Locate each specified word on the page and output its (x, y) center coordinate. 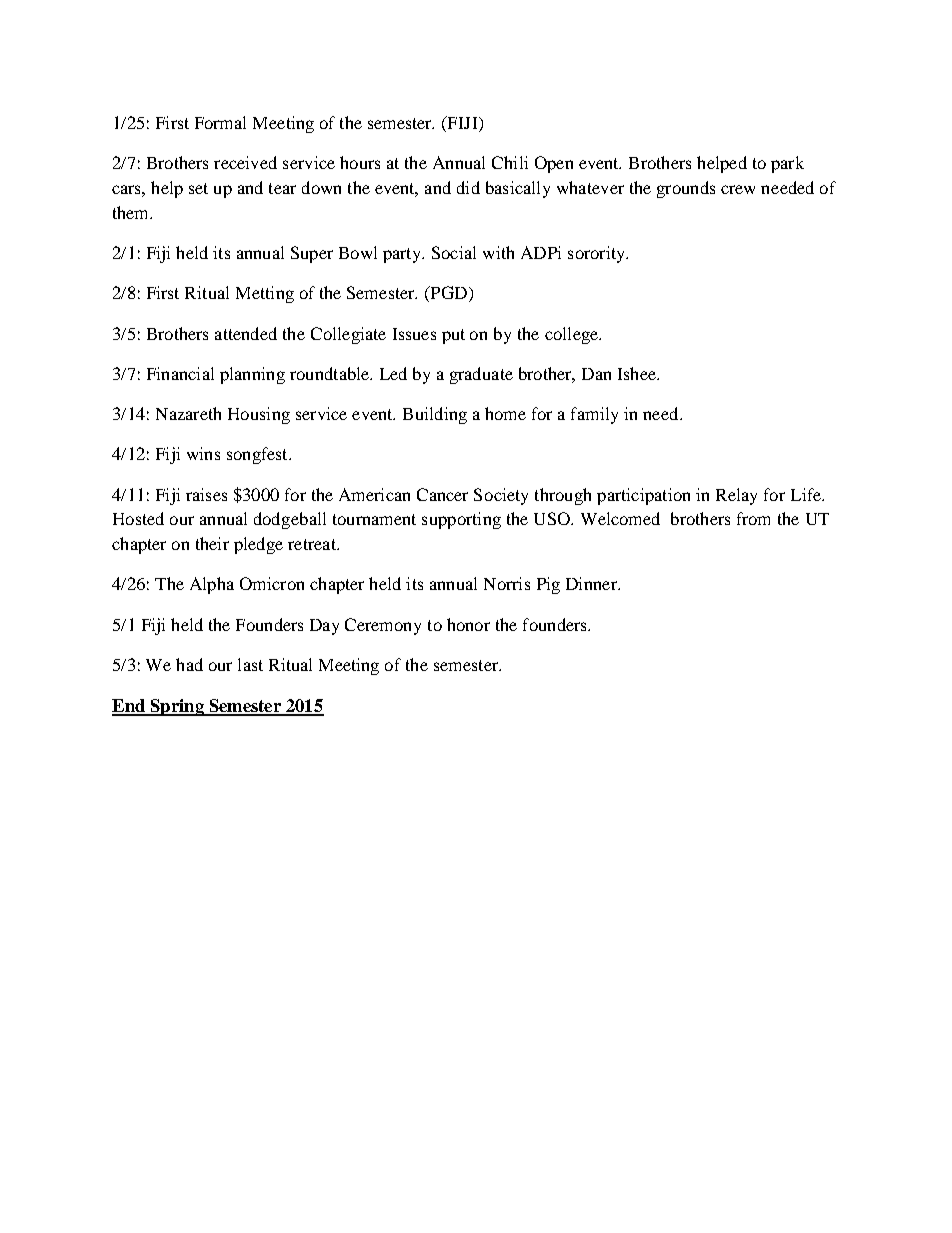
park (787, 164)
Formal (220, 122)
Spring (177, 707)
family (594, 415)
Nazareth (188, 413)
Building (435, 415)
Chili (510, 162)
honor (468, 624)
